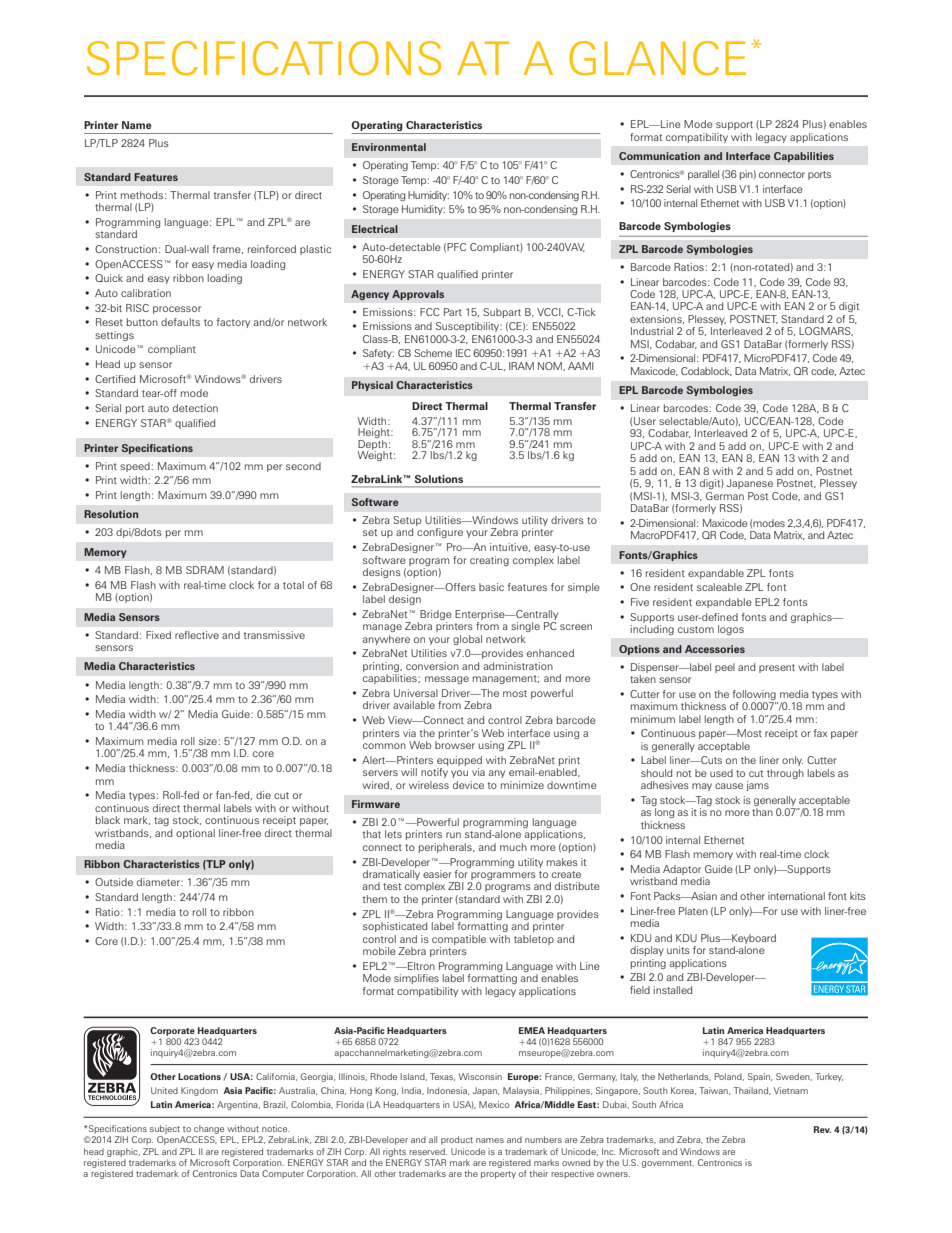 This screenshot has height=1233, width=952. I want to click on global, so click(467, 640).
